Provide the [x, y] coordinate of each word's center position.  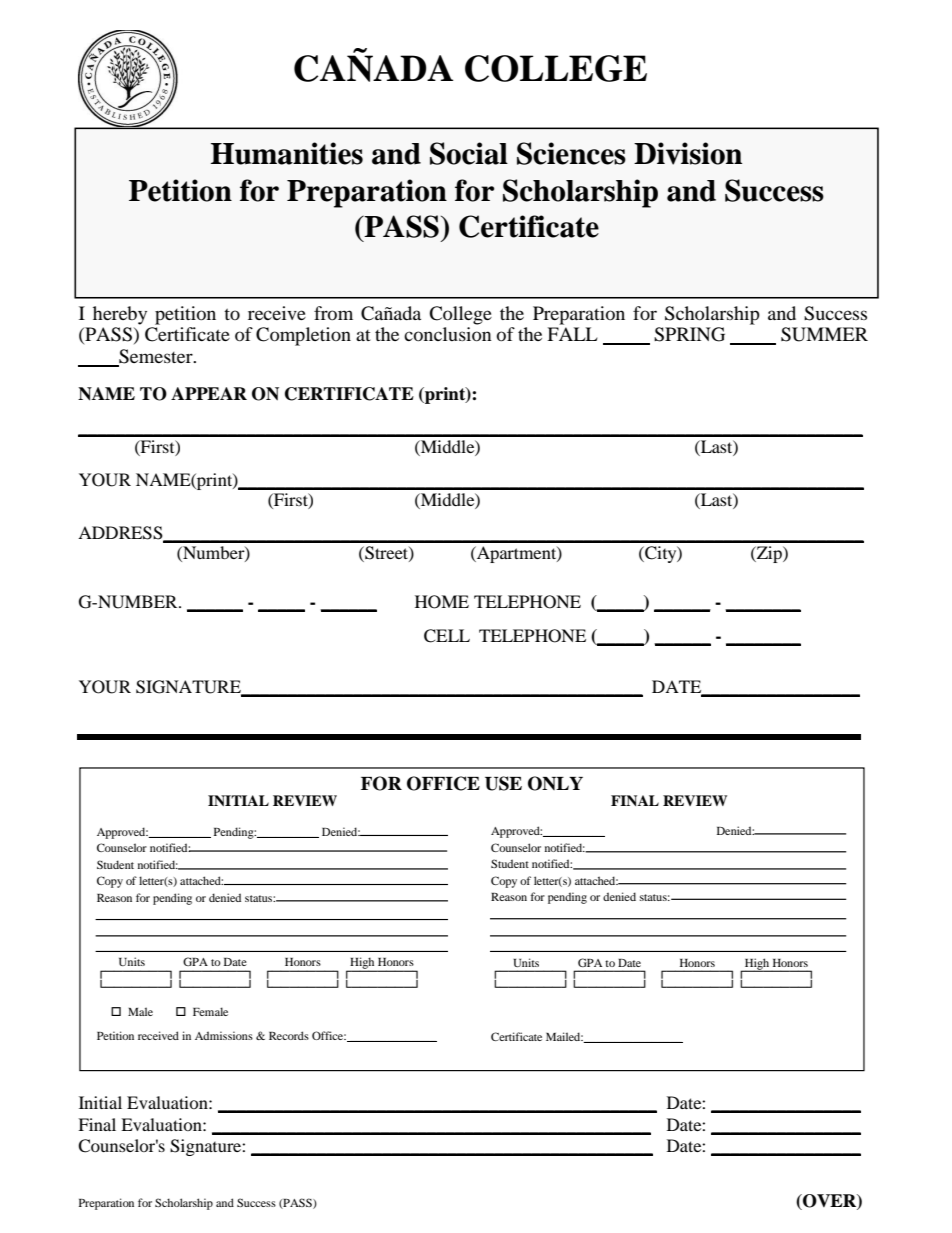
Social [469, 153]
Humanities [287, 153]
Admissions [224, 1035]
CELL [447, 636]
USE [503, 783]
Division [688, 153]
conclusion [448, 334]
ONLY [555, 783]
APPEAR [209, 393]
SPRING [689, 334]
